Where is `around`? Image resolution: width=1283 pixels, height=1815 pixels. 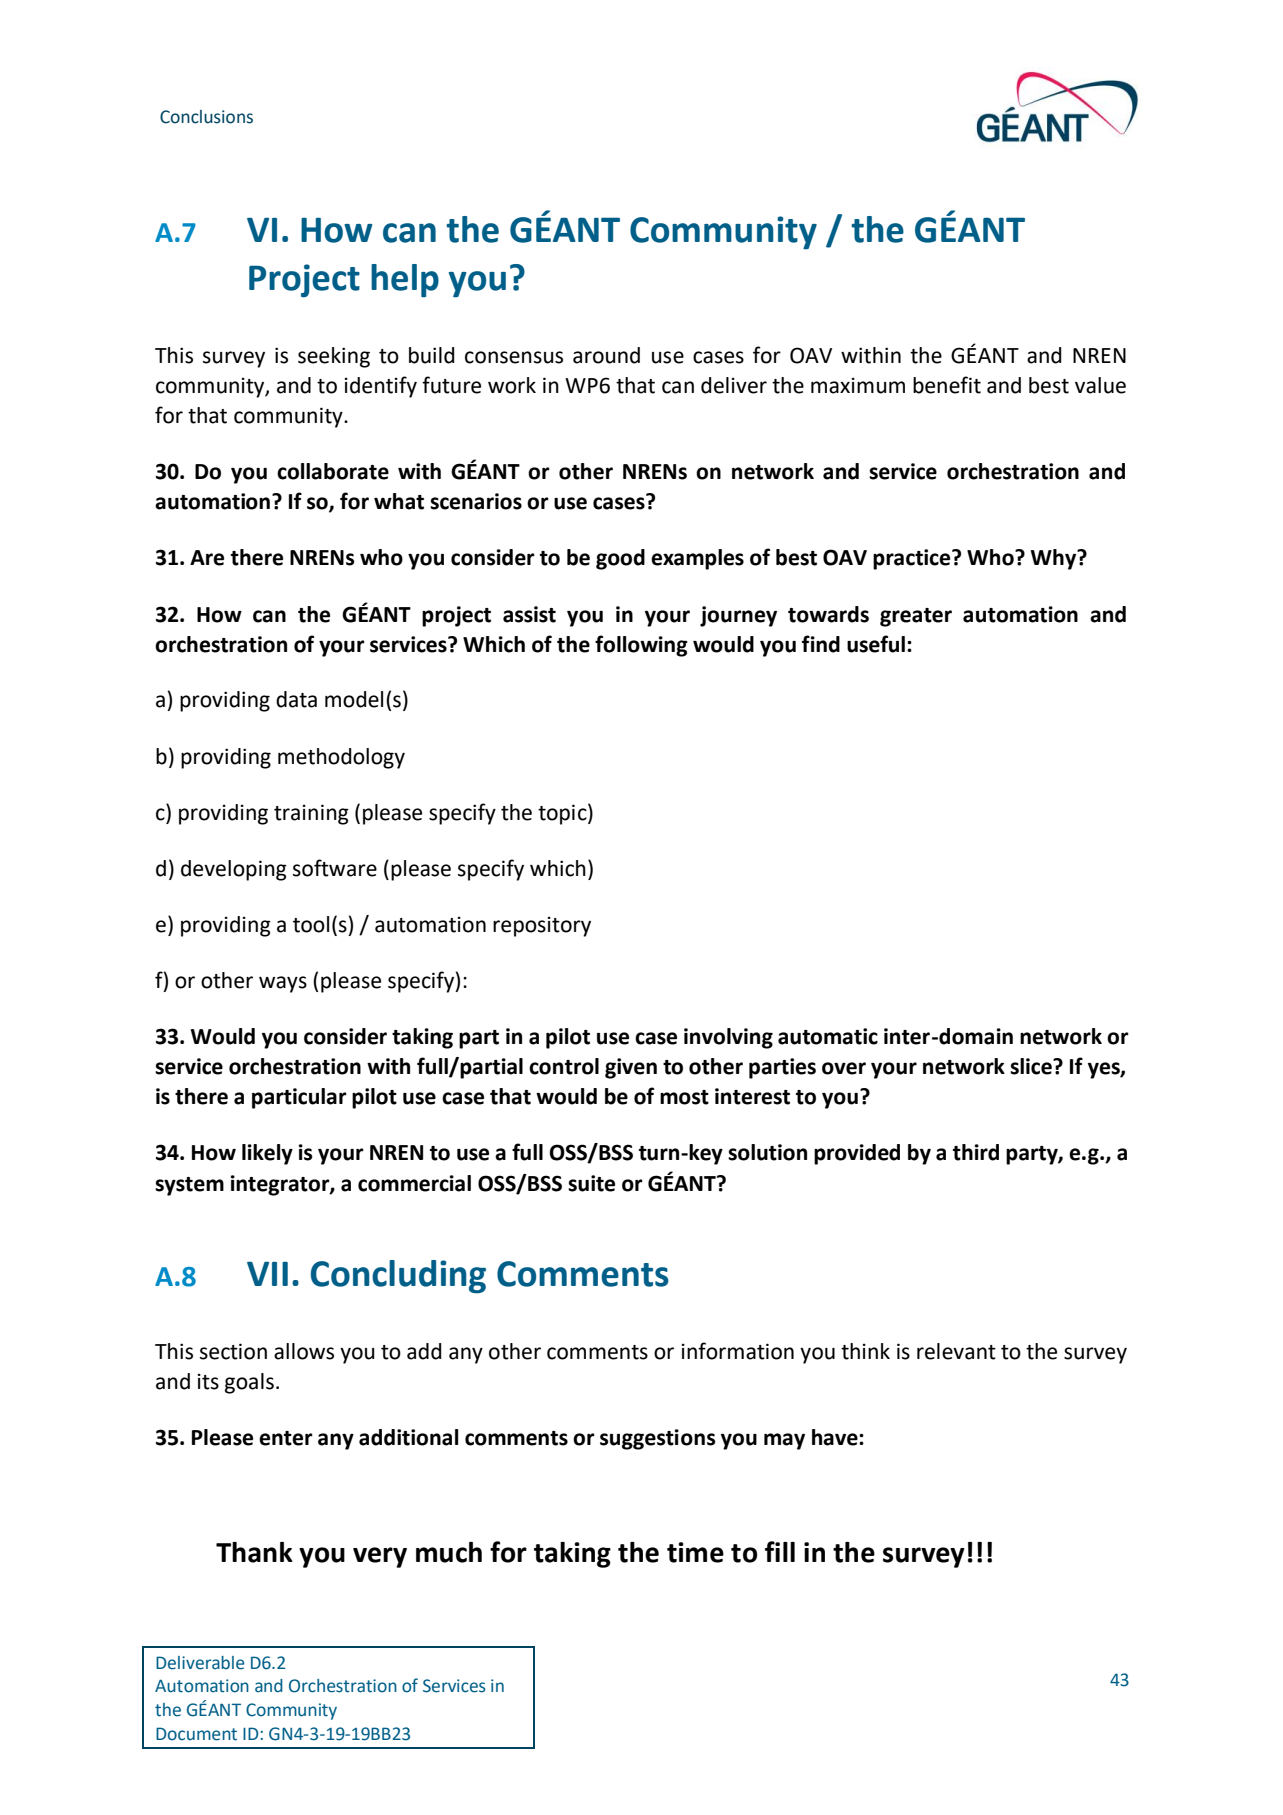
around is located at coordinates (606, 355).
